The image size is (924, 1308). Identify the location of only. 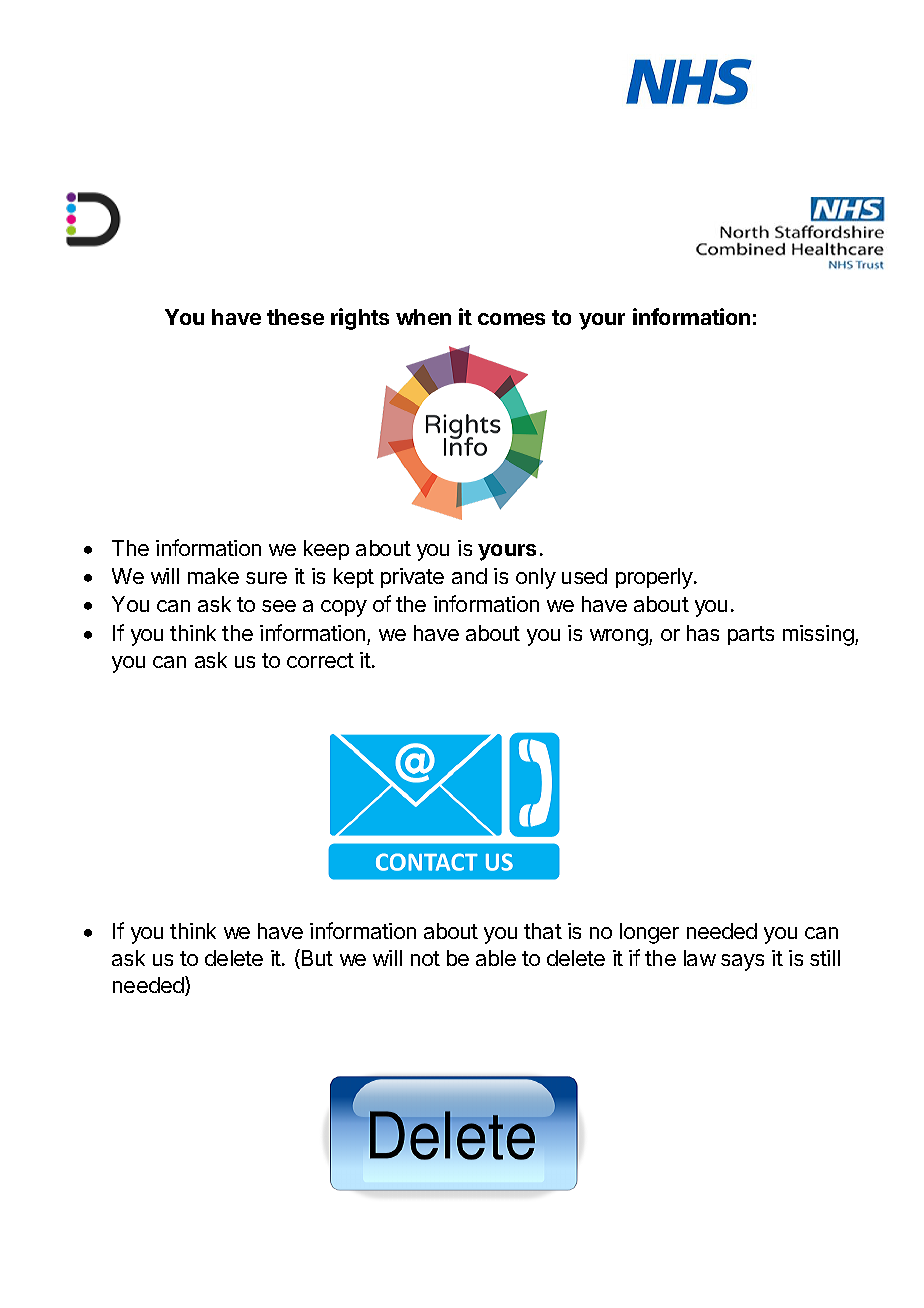
(536, 578).
